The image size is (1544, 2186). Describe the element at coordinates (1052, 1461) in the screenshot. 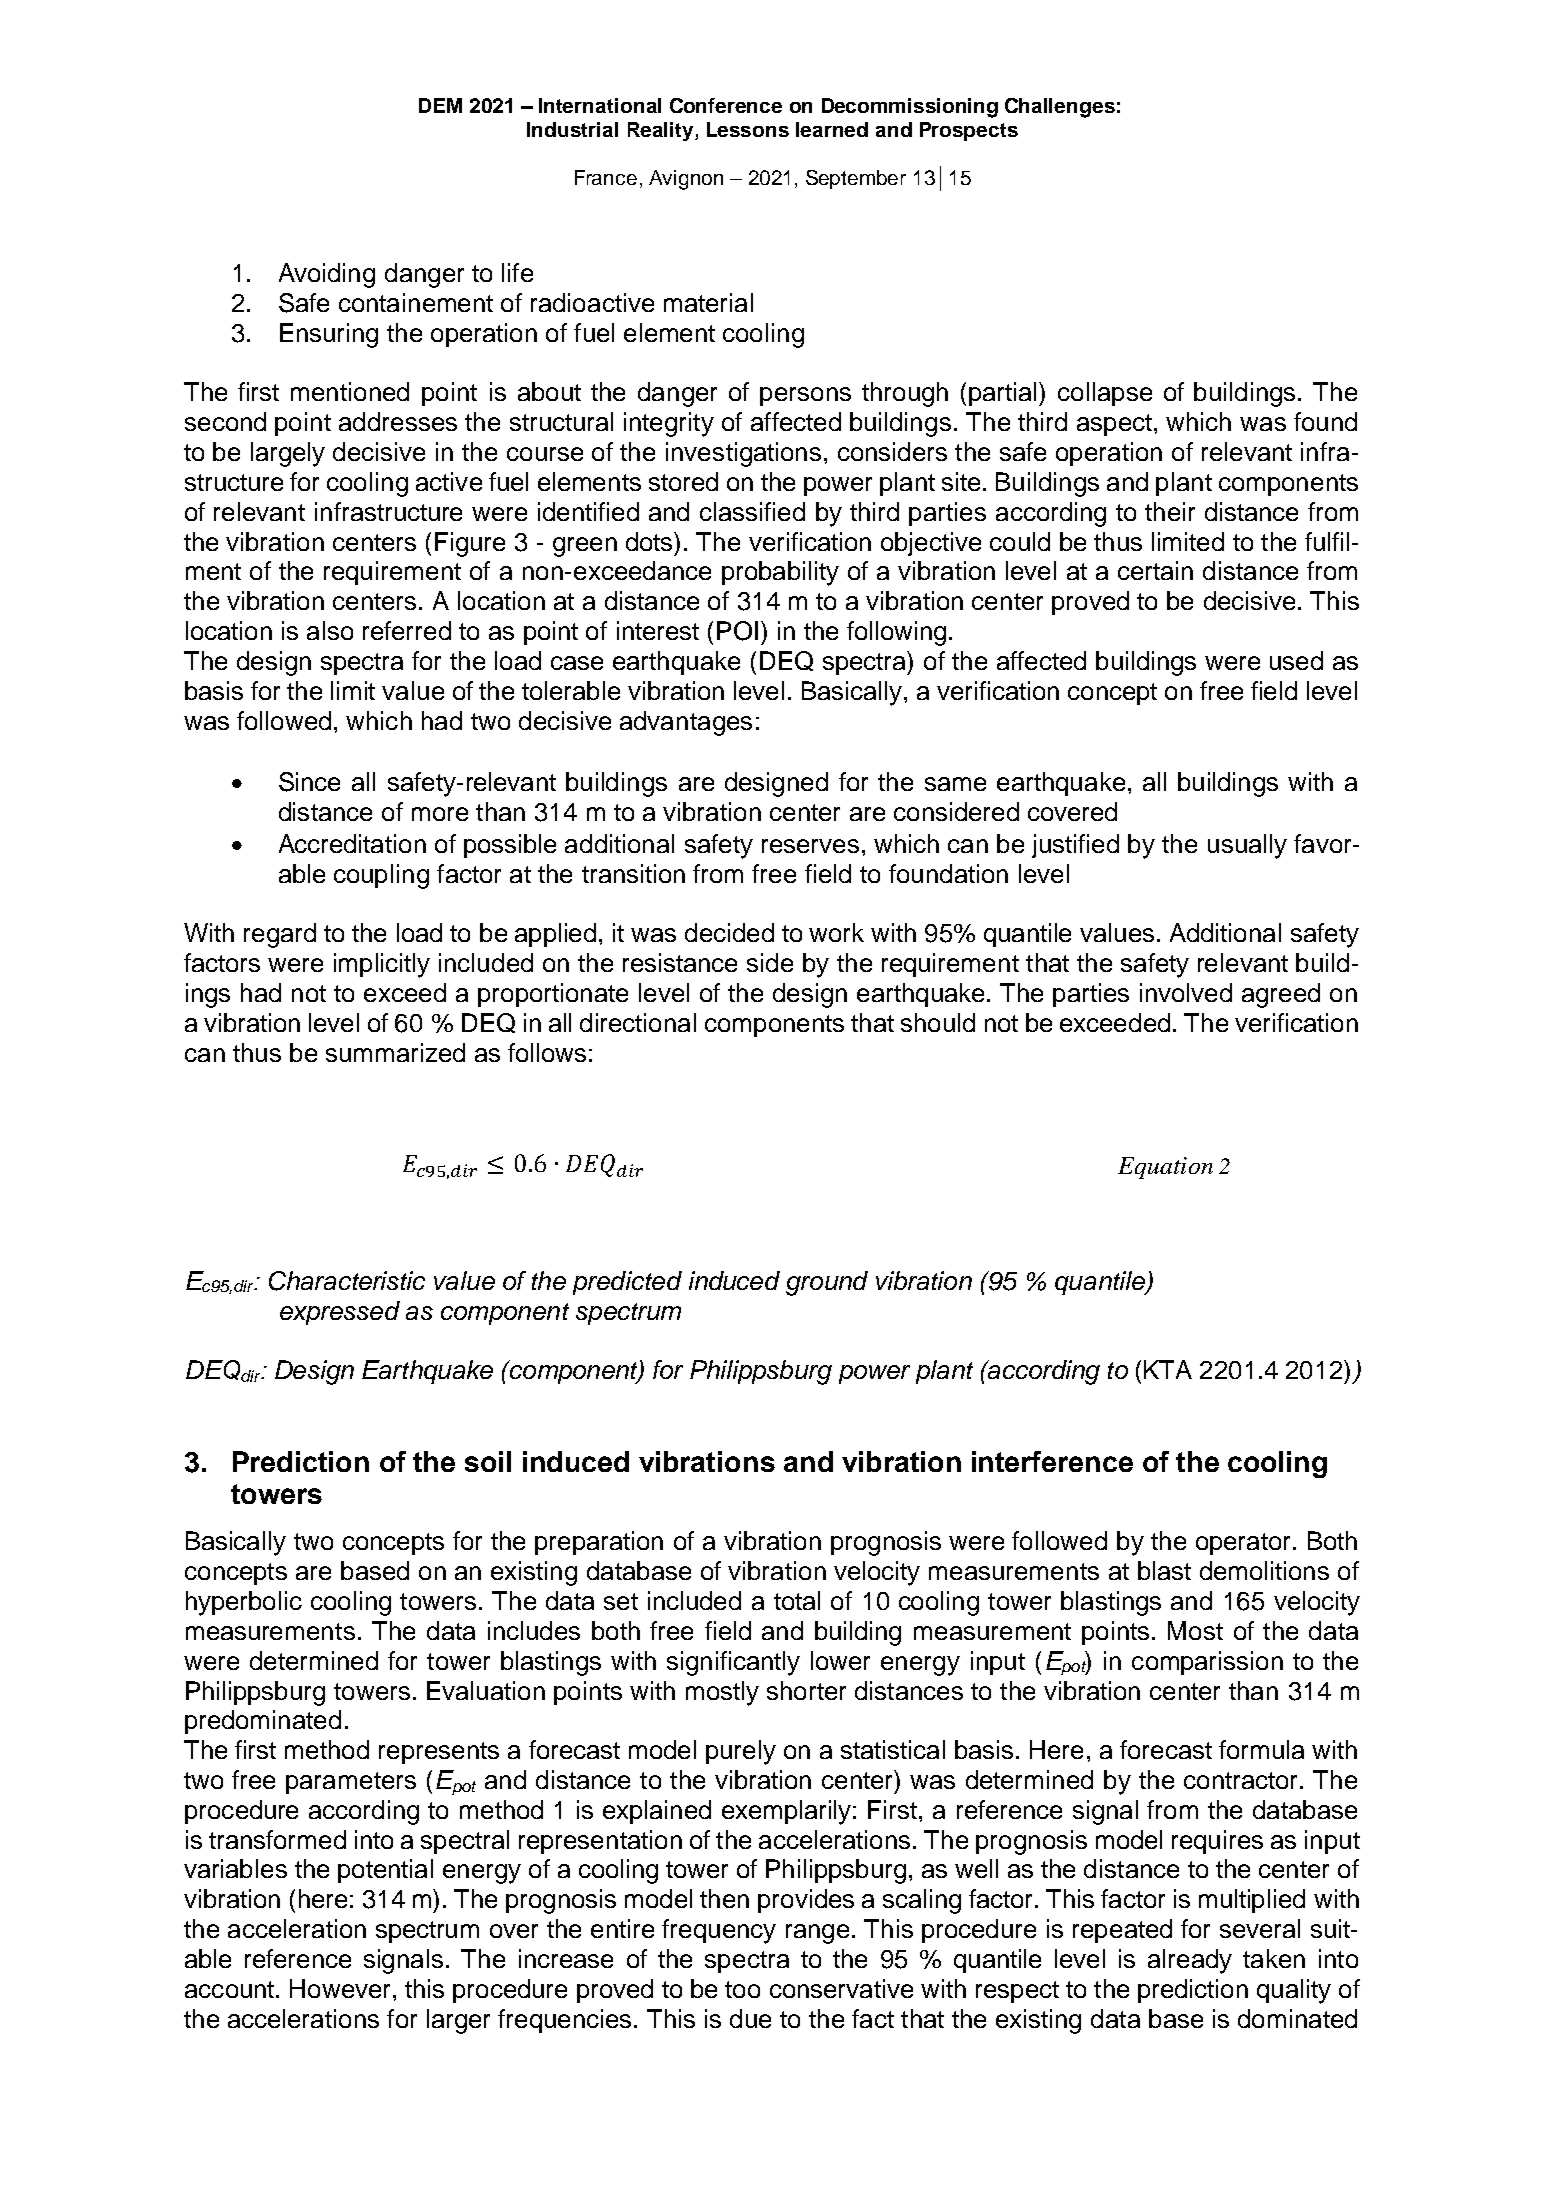

I see `interference` at that location.
